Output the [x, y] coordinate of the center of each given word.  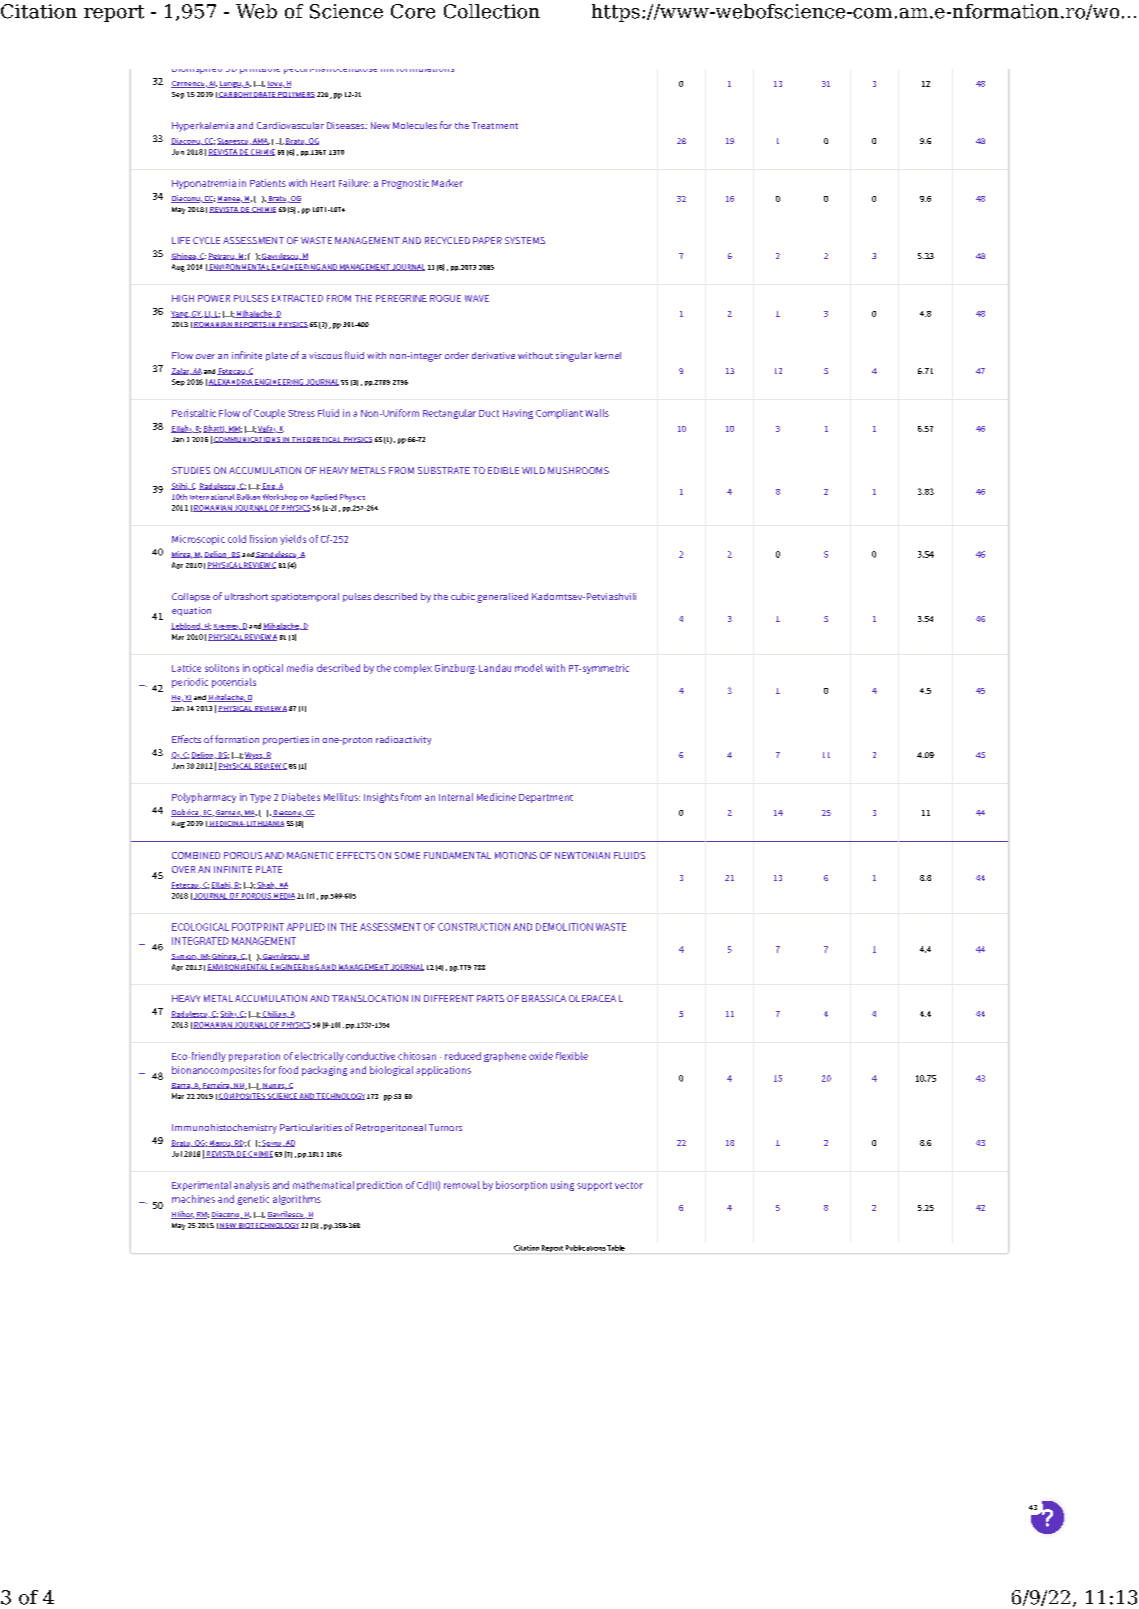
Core [413, 11]
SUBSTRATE [444, 470]
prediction [379, 1186]
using [562, 1186]
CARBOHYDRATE [247, 95]
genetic [253, 1200]
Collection [492, 11]
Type [260, 798]
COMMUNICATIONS [247, 440]
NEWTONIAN [582, 855]
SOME [407, 855]
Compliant [559, 414]
